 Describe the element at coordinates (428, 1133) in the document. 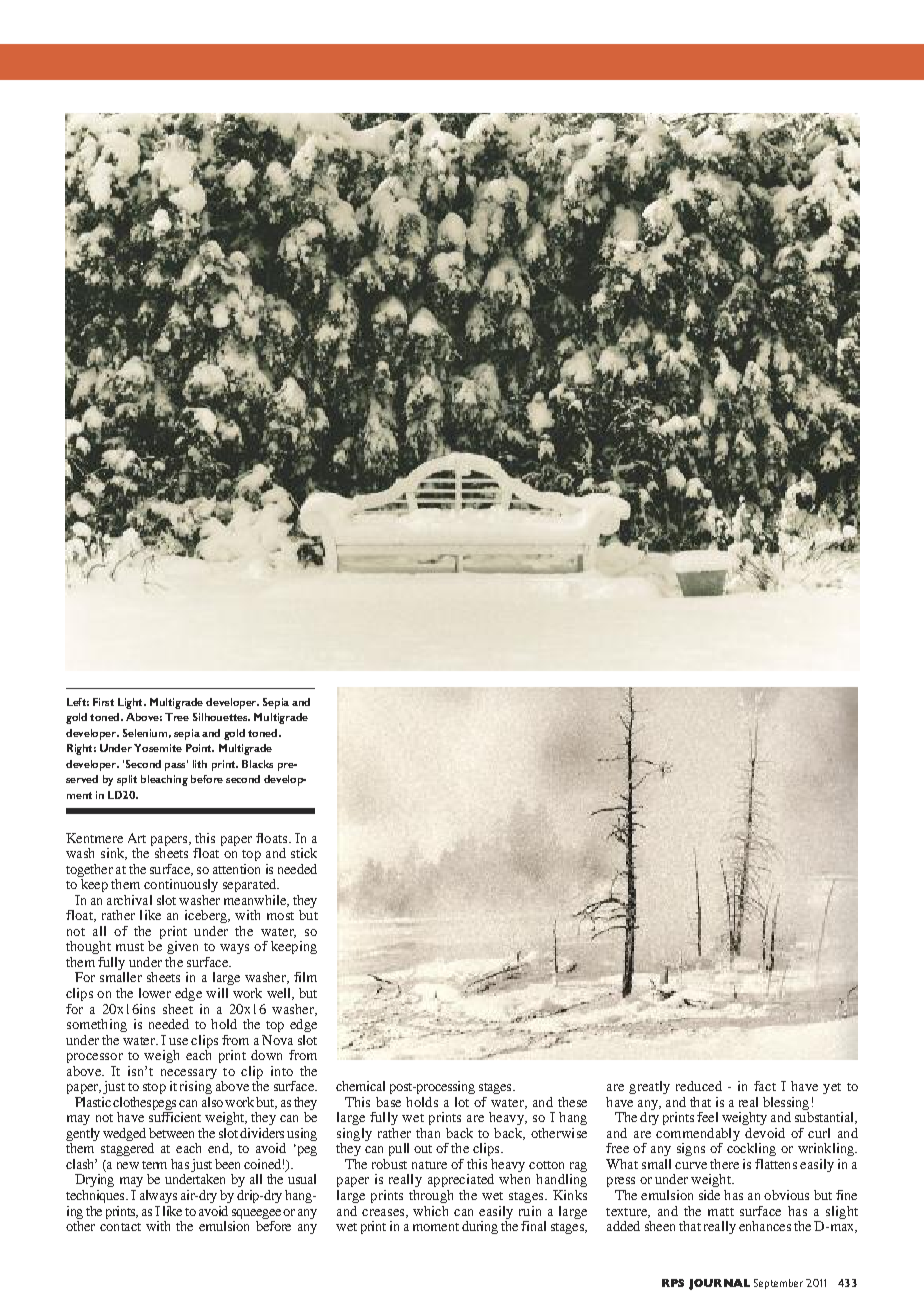

I see `than` at that location.
